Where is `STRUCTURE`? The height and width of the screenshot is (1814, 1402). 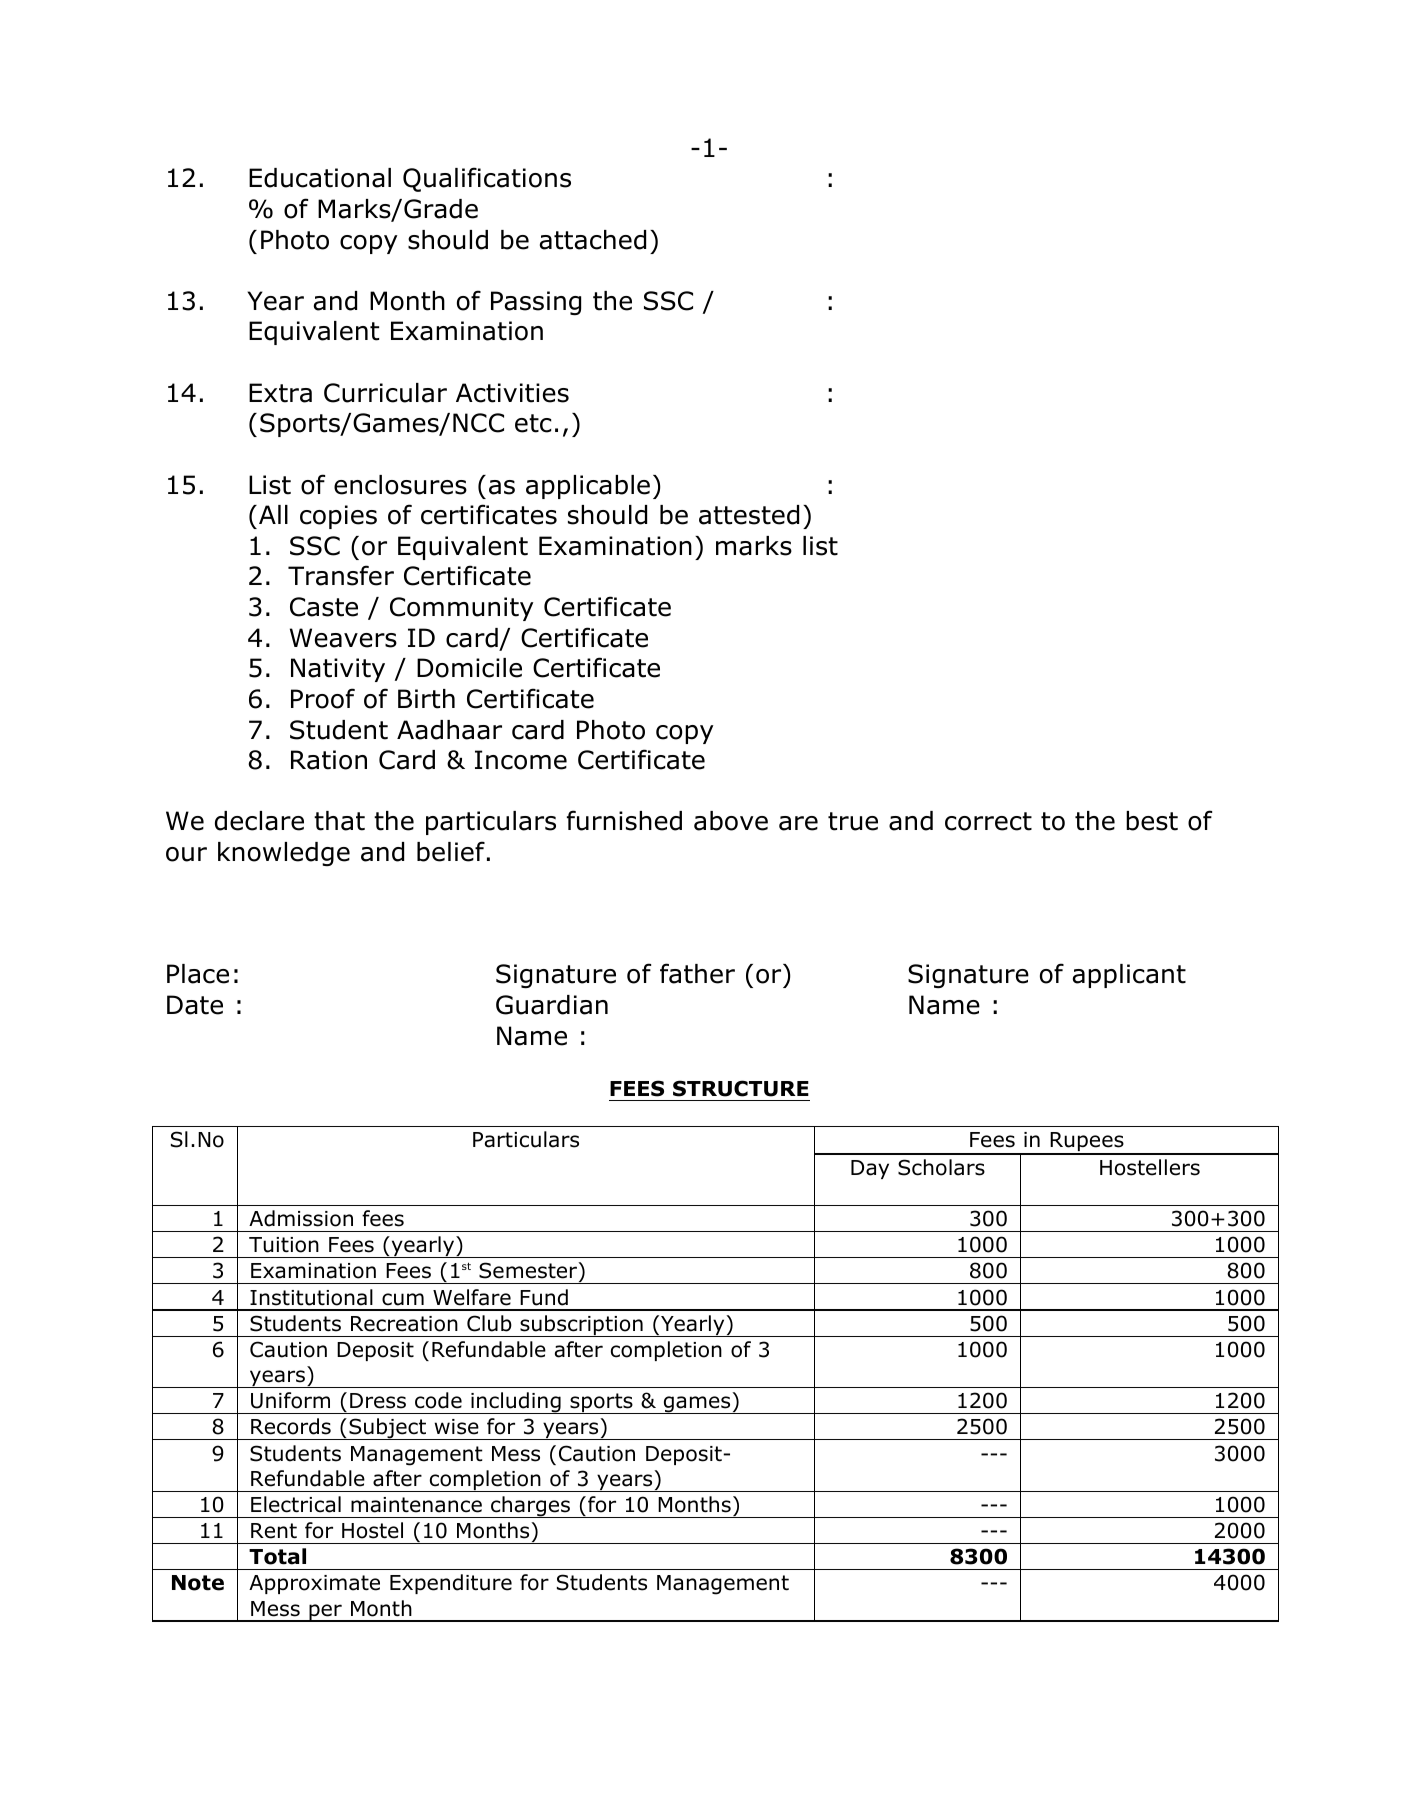
STRUCTURE is located at coordinates (741, 1088).
